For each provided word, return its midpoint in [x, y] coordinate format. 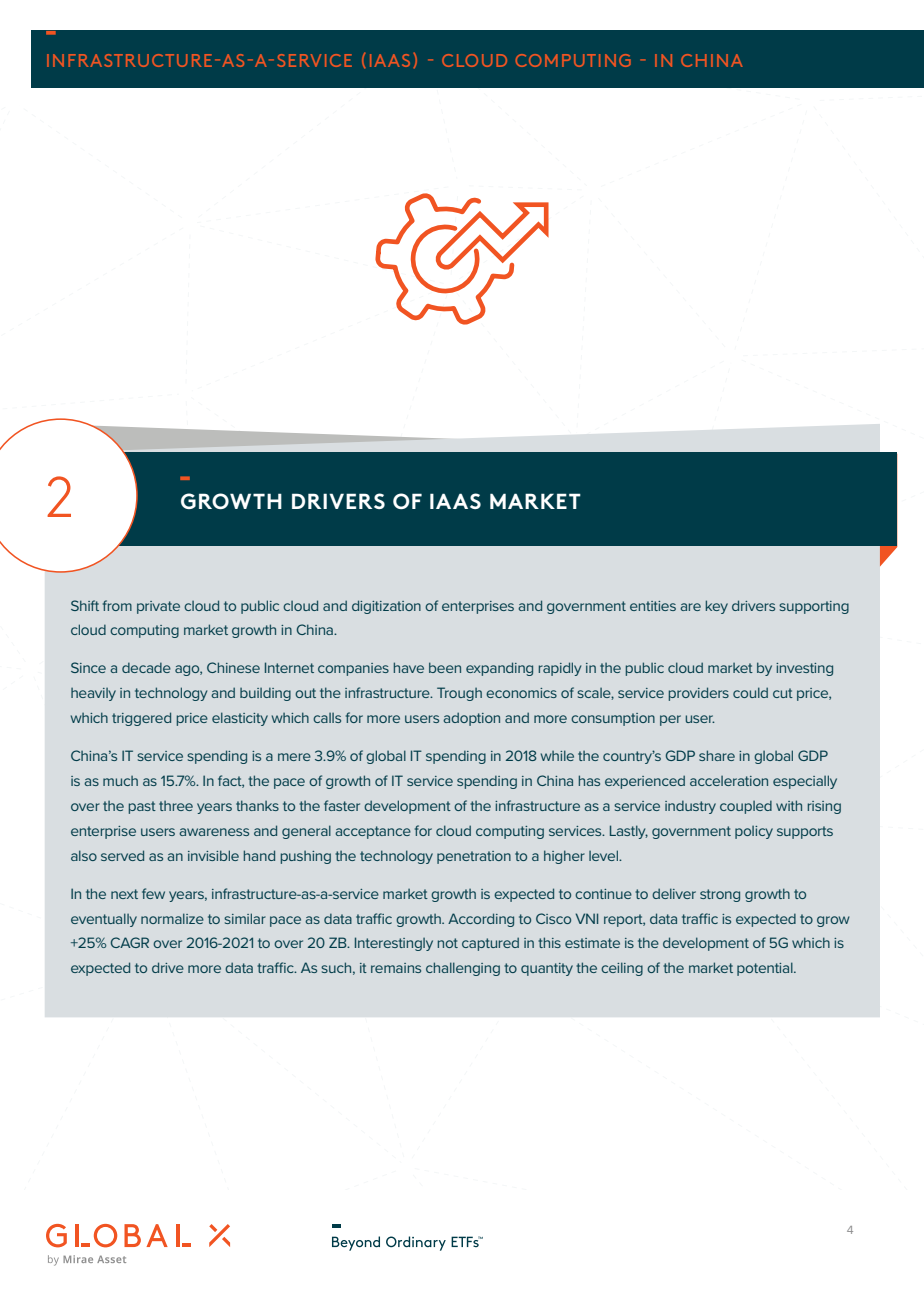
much [120, 781]
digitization [386, 607]
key [717, 607]
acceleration [729, 781]
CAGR [130, 942]
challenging [463, 969]
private [158, 607]
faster [342, 805]
